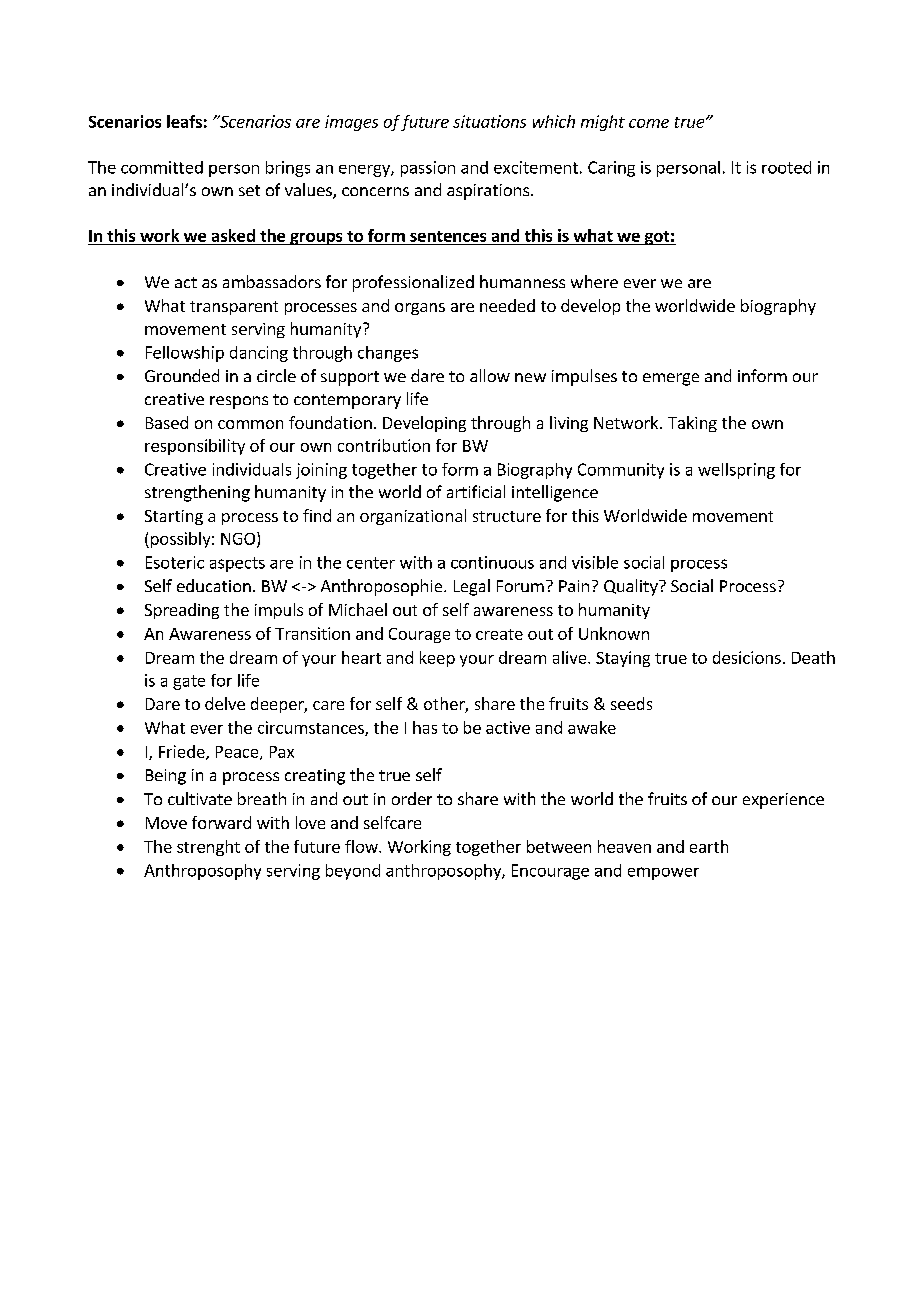  Describe the element at coordinates (559, 846) in the page. I see `between` at that location.
